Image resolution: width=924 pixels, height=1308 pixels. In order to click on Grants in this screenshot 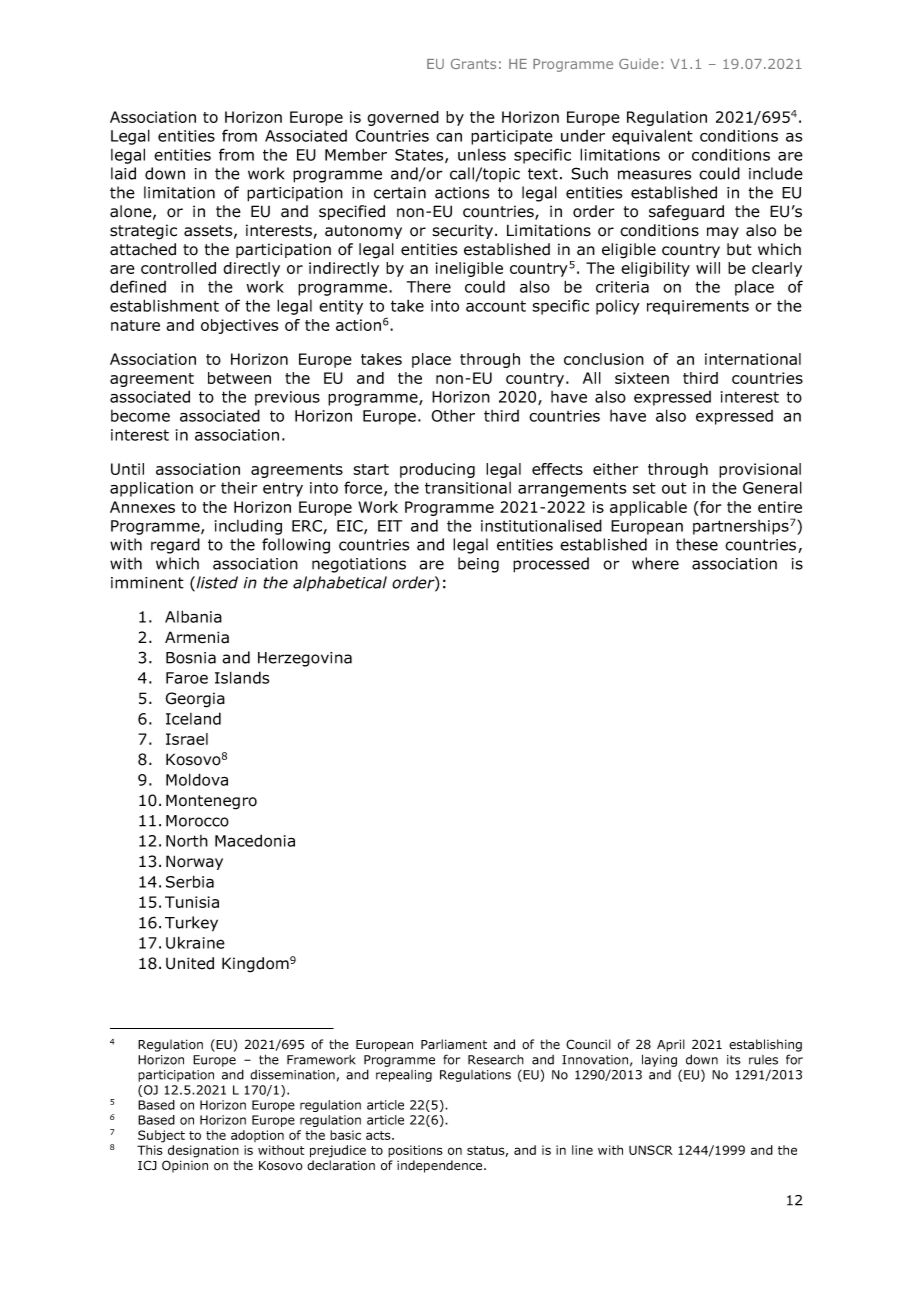, I will do `click(473, 64)`.
